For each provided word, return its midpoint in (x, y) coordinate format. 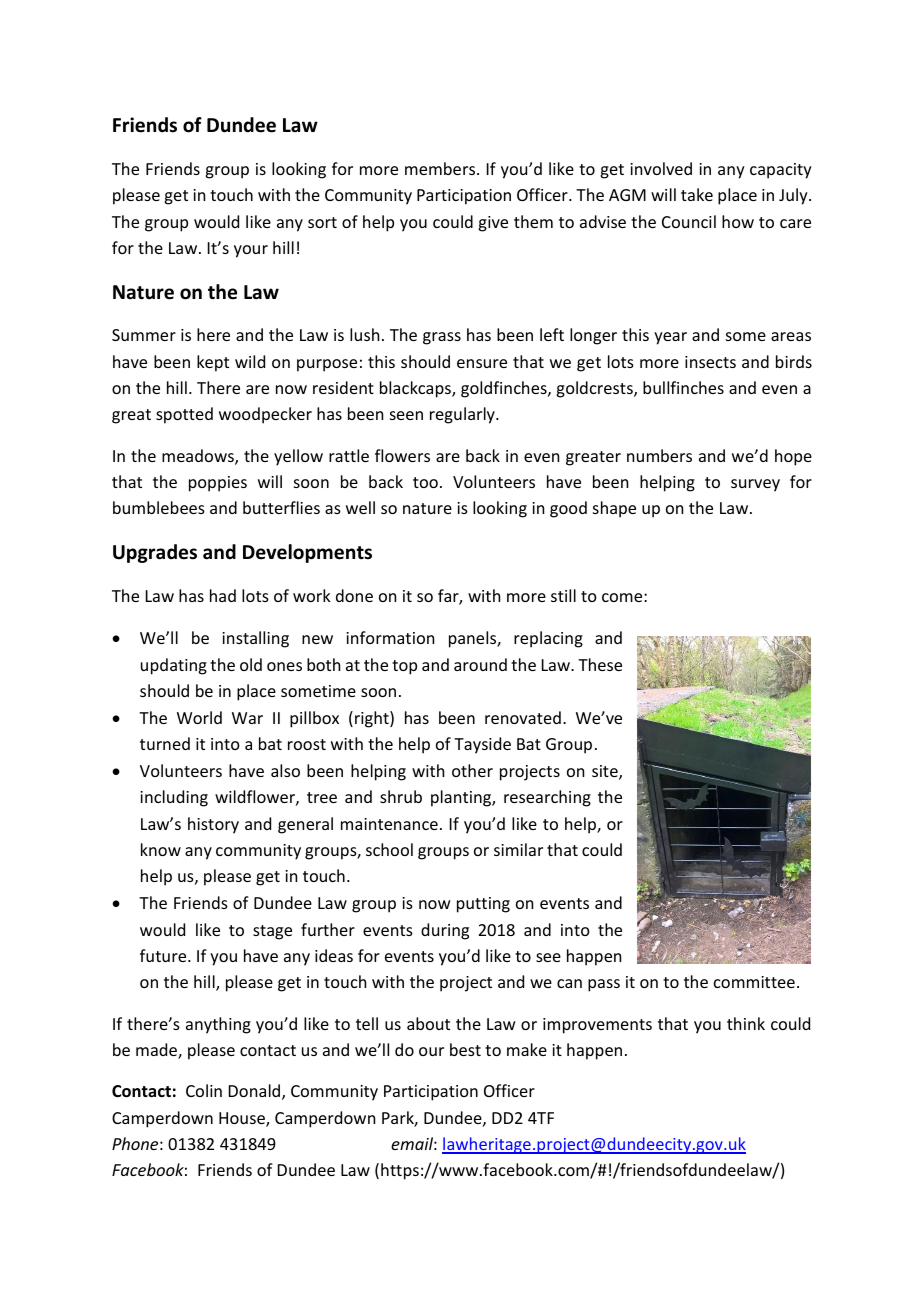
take (697, 194)
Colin (204, 1090)
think (746, 1023)
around (480, 664)
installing (255, 639)
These (600, 664)
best (465, 1049)
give (493, 224)
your (251, 251)
